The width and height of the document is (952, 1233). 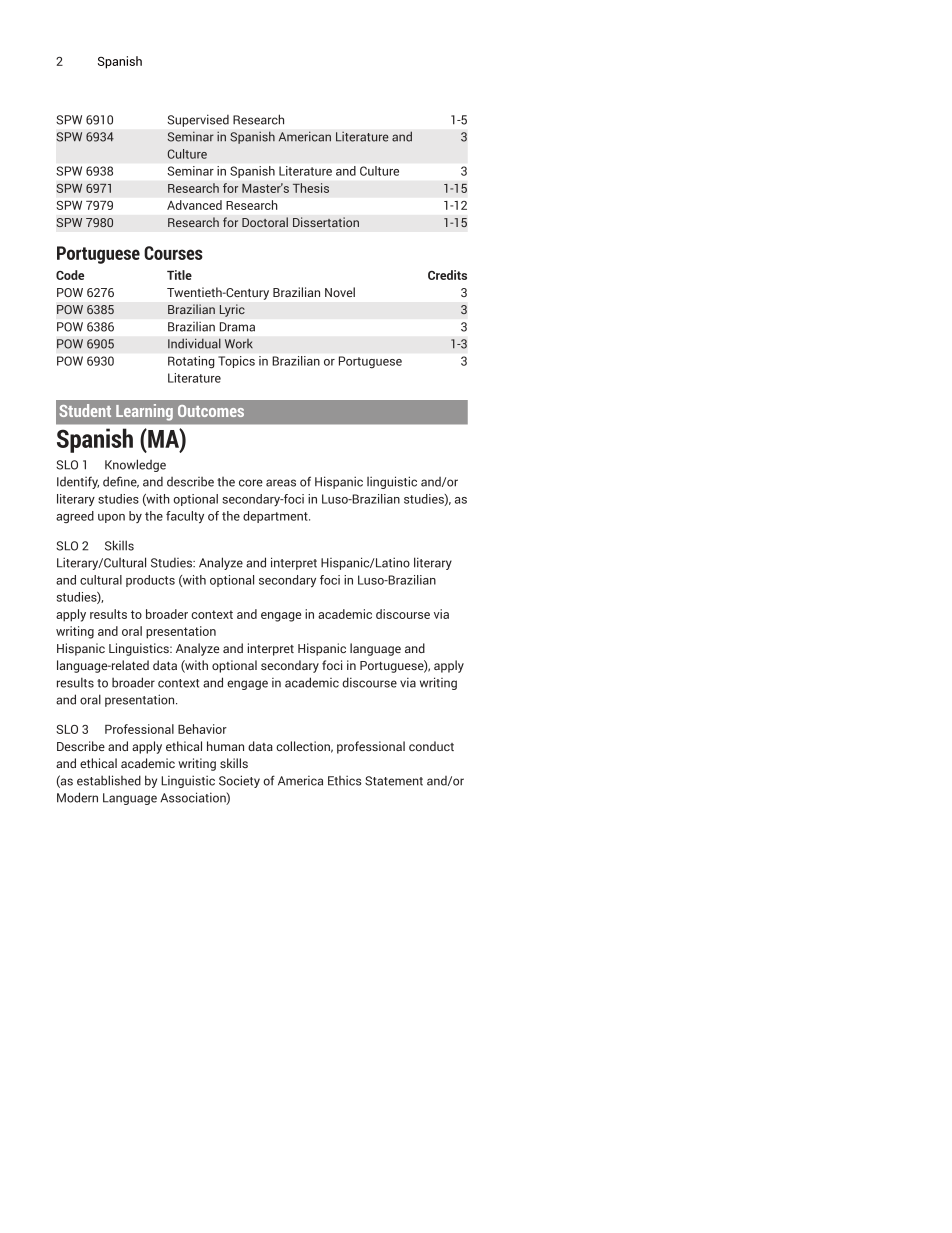 What do you see at coordinates (326, 222) in the document?
I see `Dissertation` at bounding box center [326, 222].
